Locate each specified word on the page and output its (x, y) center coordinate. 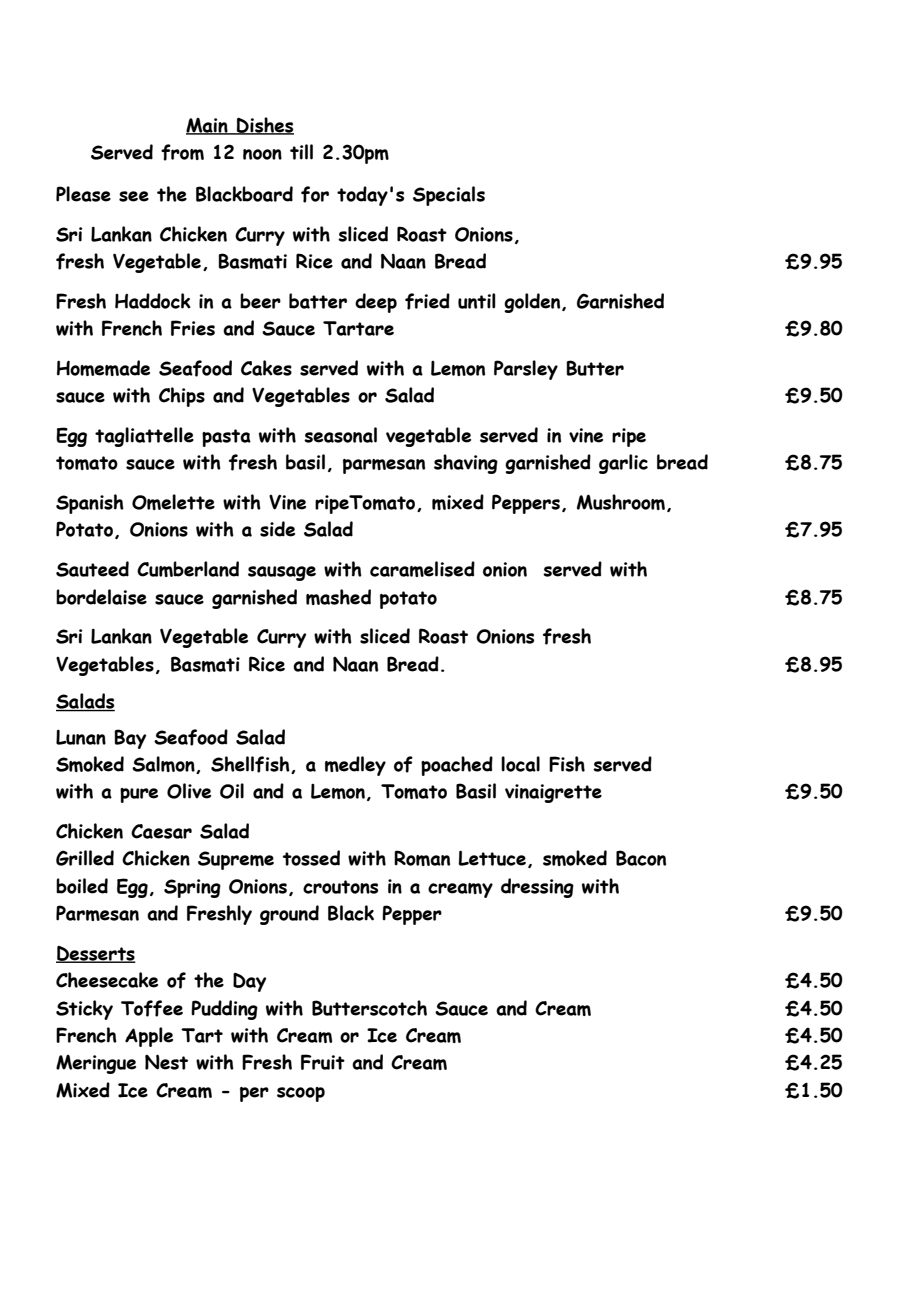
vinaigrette (553, 793)
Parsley (526, 370)
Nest (166, 1062)
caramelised (422, 569)
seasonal (340, 435)
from (182, 152)
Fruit (323, 1062)
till (301, 152)
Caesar (161, 831)
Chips (182, 397)
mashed (338, 597)
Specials (449, 196)
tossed (311, 858)
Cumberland (188, 569)
